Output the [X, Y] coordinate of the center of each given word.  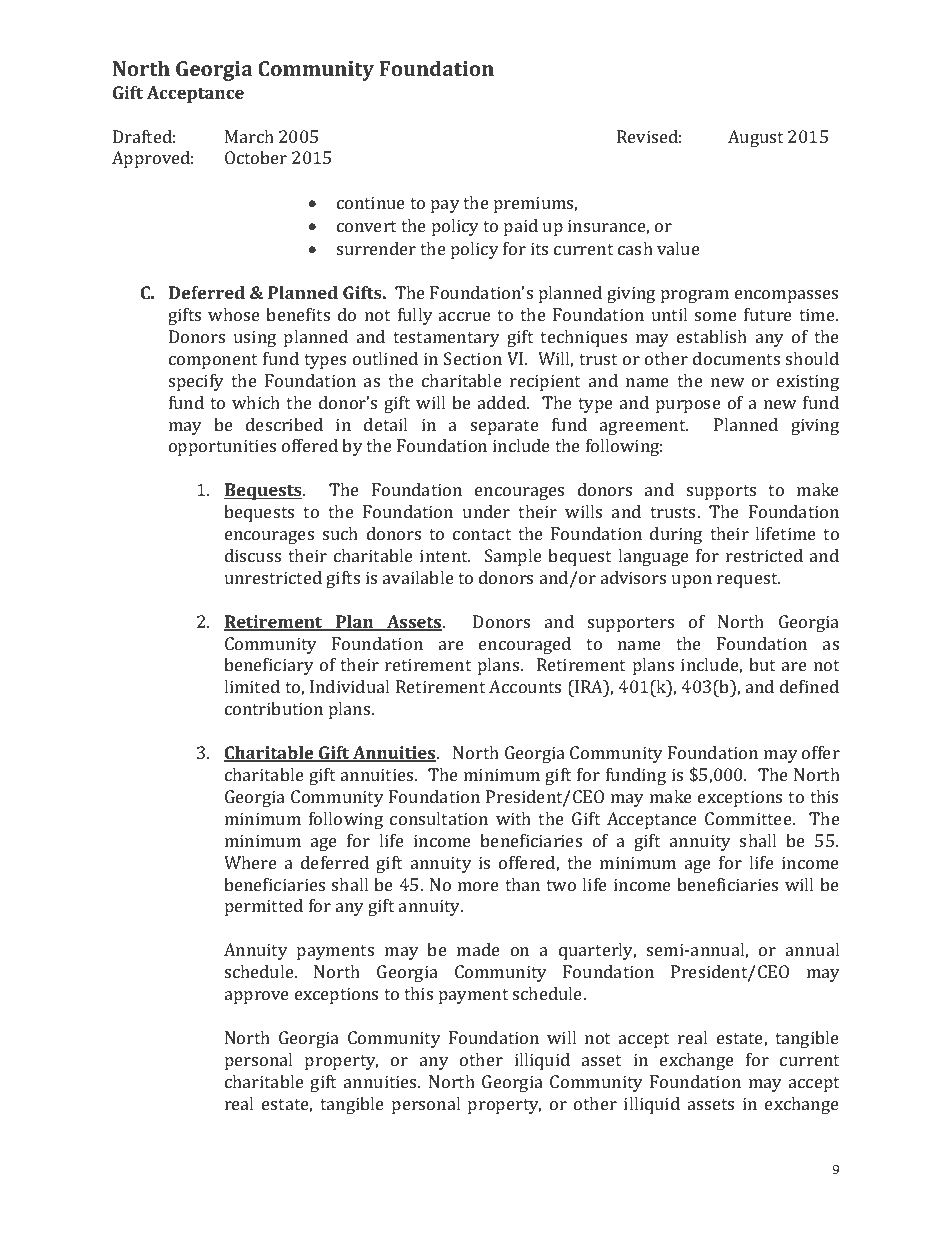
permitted [264, 907]
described [284, 424]
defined [809, 686]
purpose [688, 406]
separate [505, 427]
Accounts [525, 686]
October [256, 157]
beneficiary [269, 666]
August [755, 138]
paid [521, 227]
